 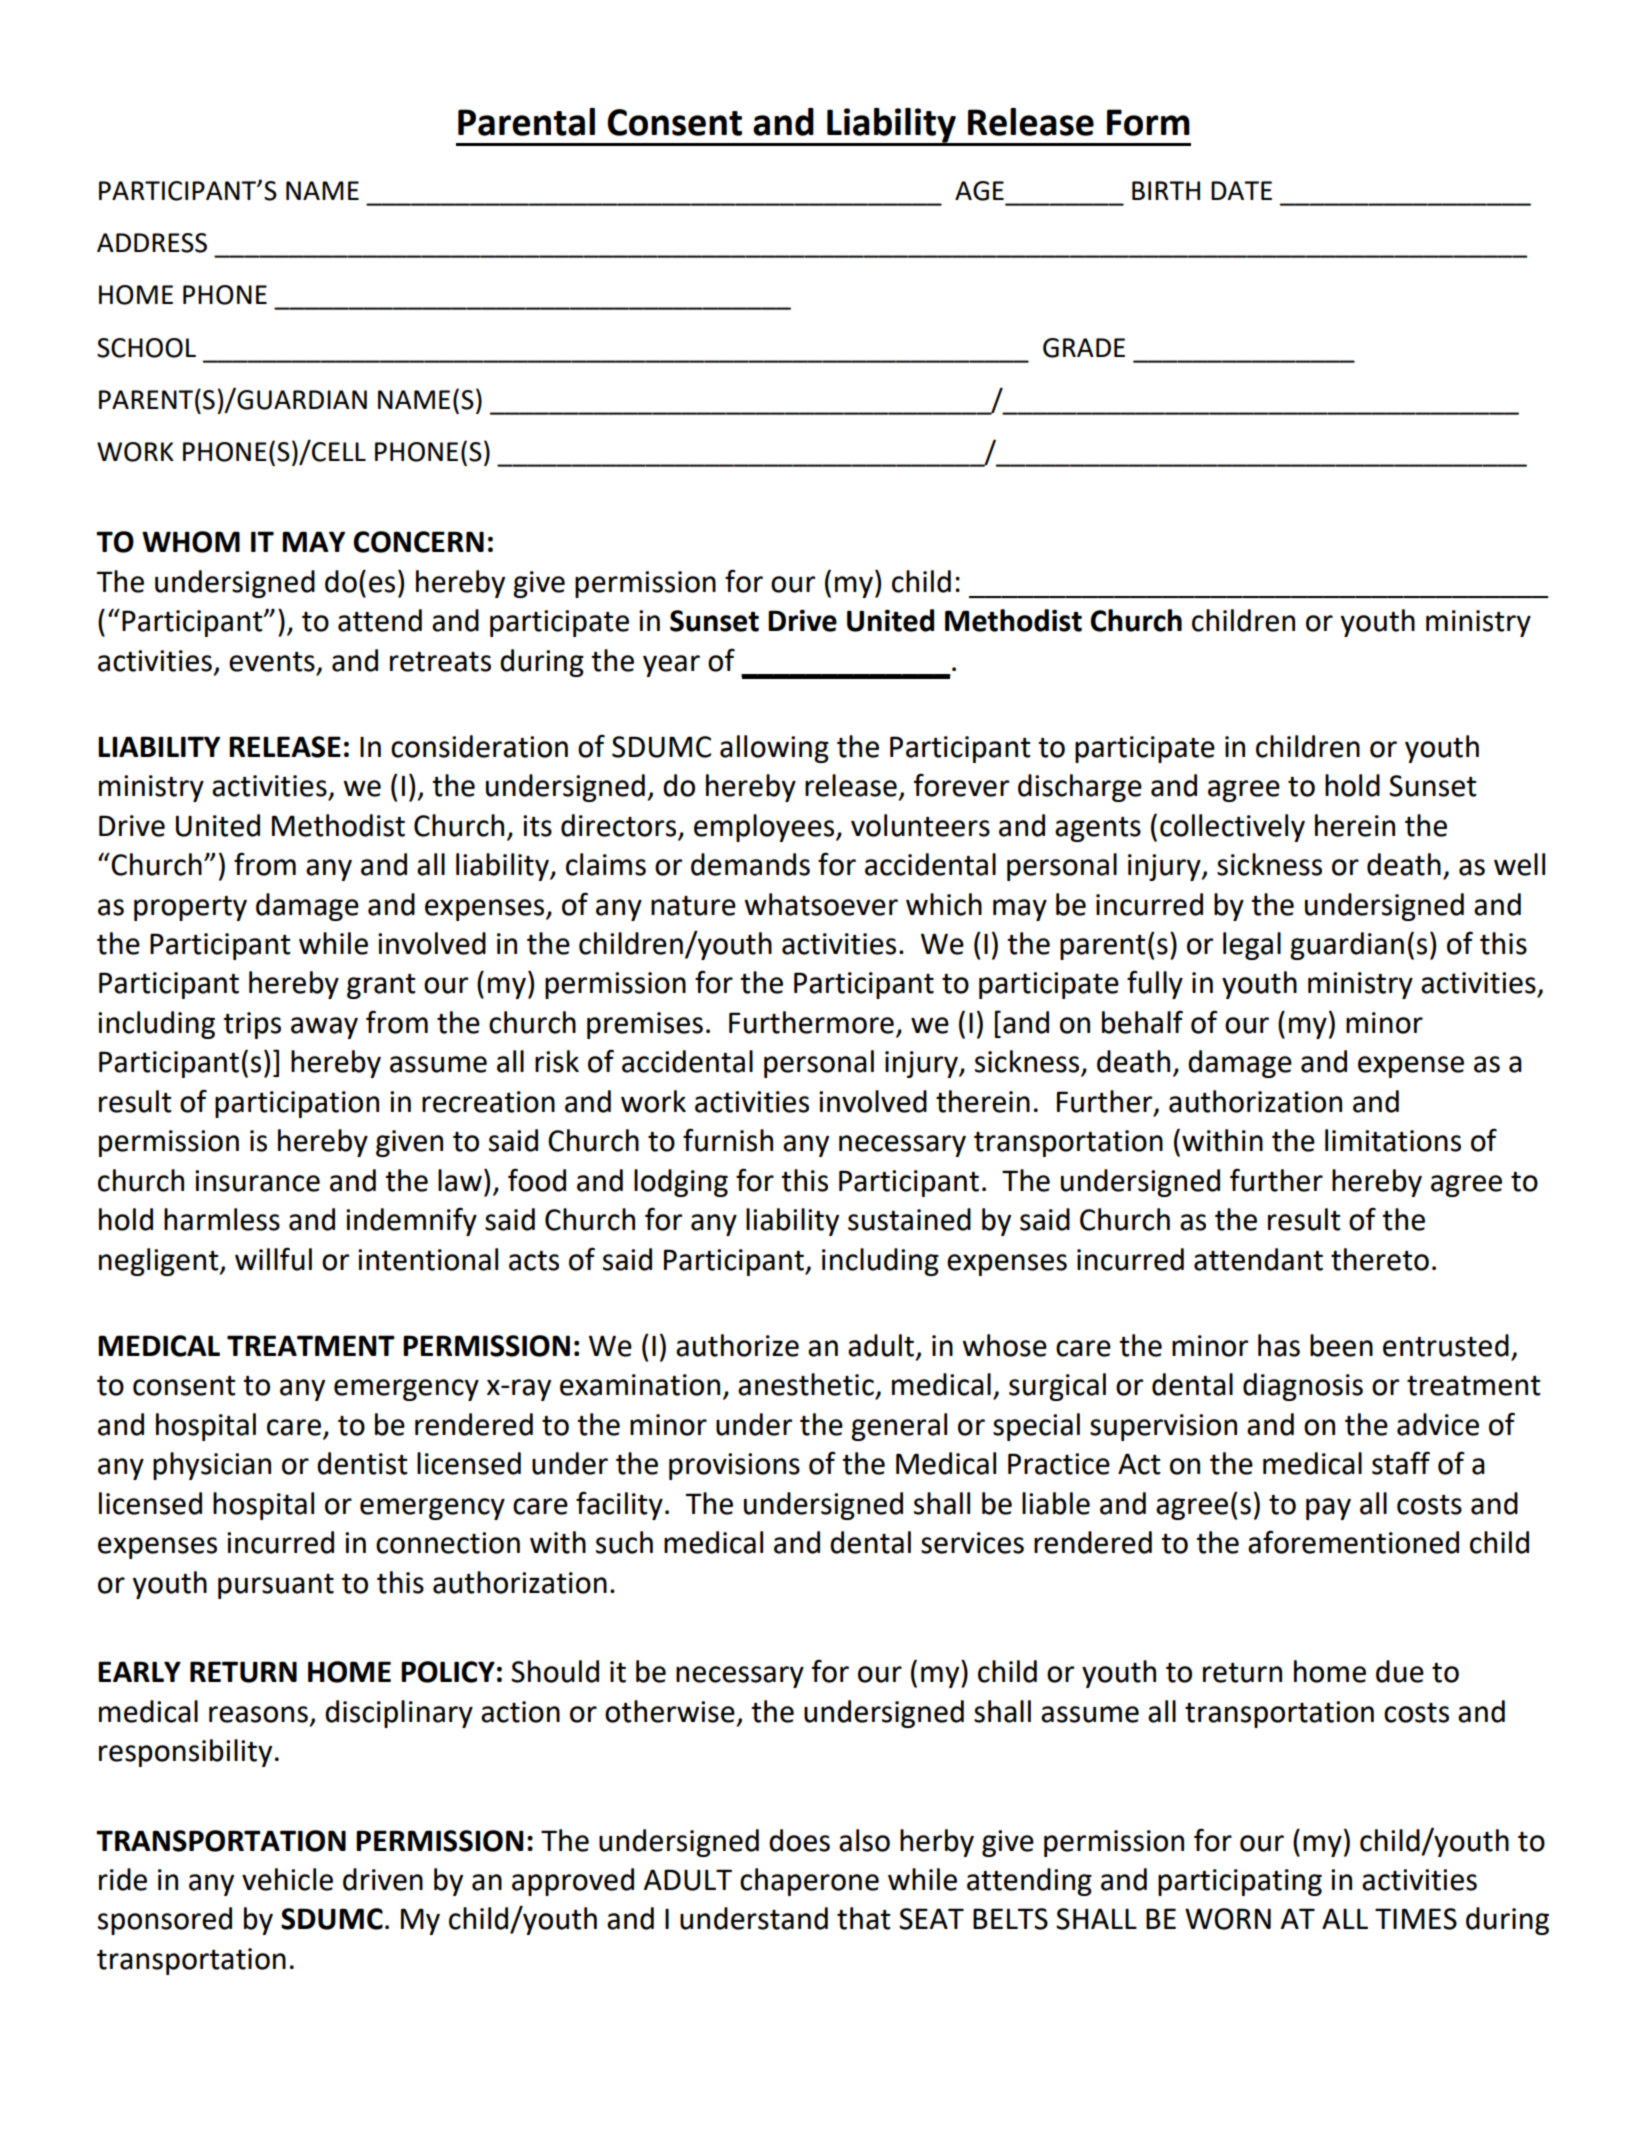 What do you see at coordinates (287, 1879) in the page?
I see `vehicle` at bounding box center [287, 1879].
